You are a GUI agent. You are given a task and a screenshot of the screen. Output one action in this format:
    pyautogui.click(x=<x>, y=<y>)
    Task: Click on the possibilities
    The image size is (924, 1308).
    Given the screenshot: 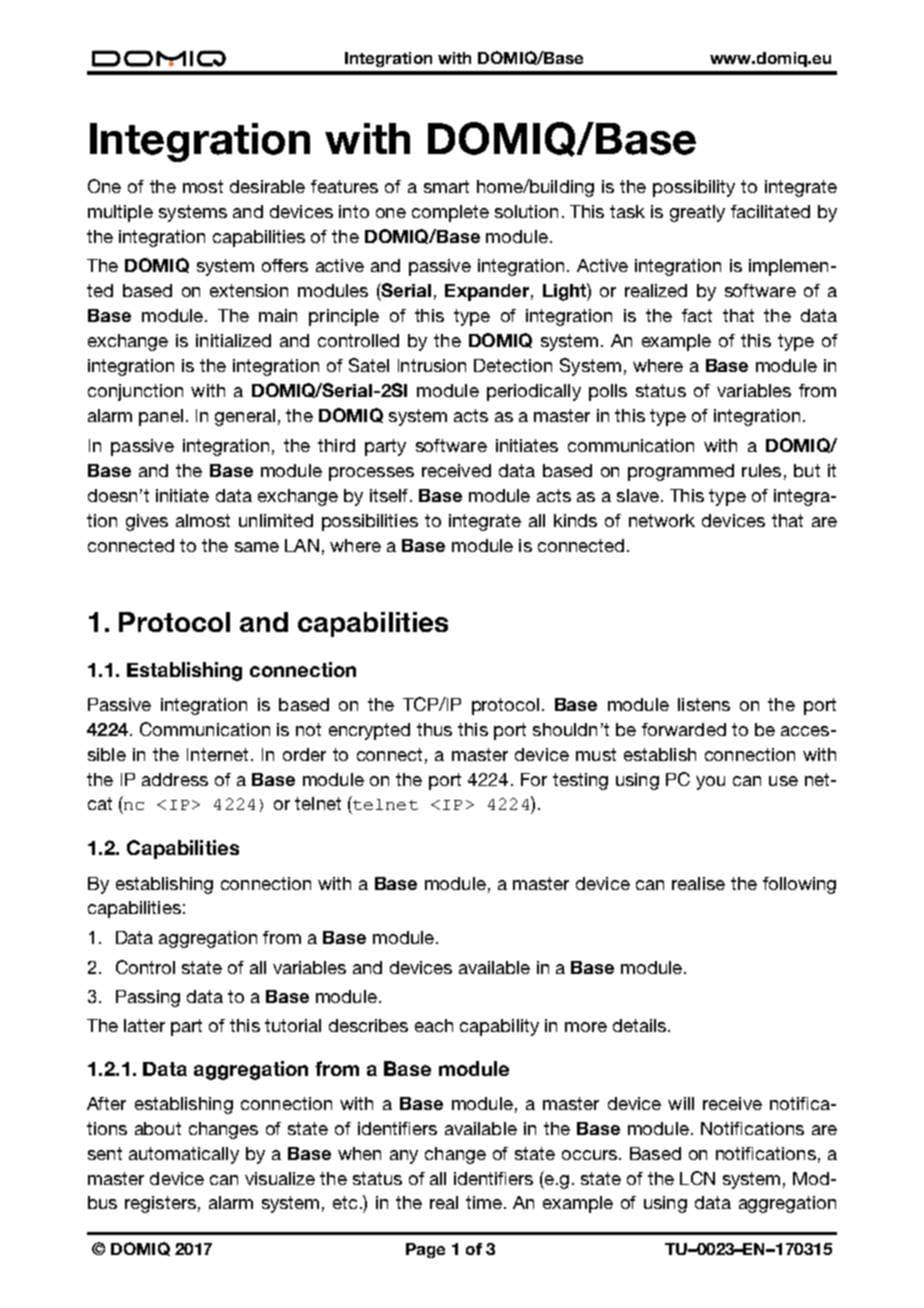 What is the action you would take?
    pyautogui.click(x=370, y=522)
